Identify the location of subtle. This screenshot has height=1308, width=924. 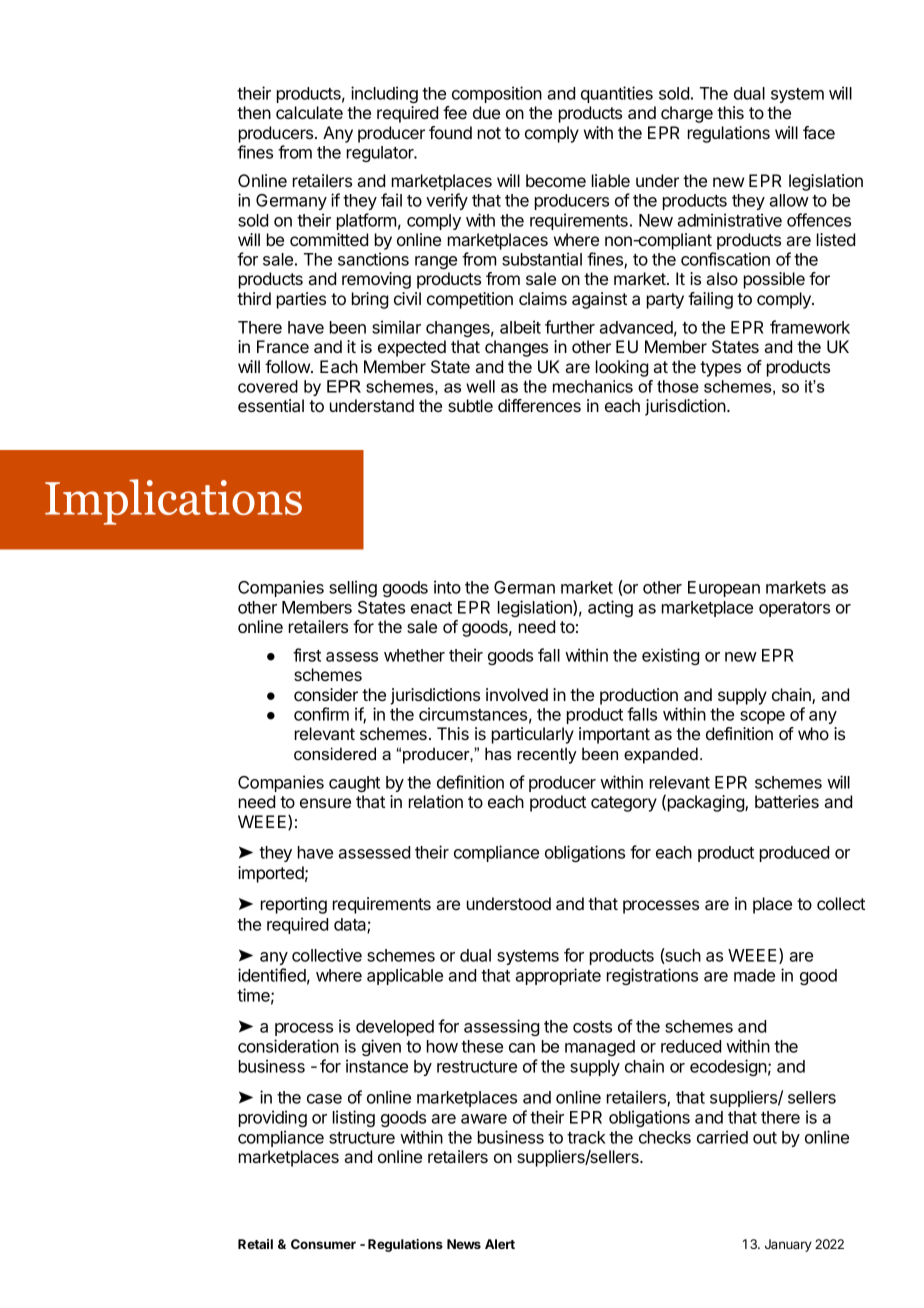
(470, 405).
